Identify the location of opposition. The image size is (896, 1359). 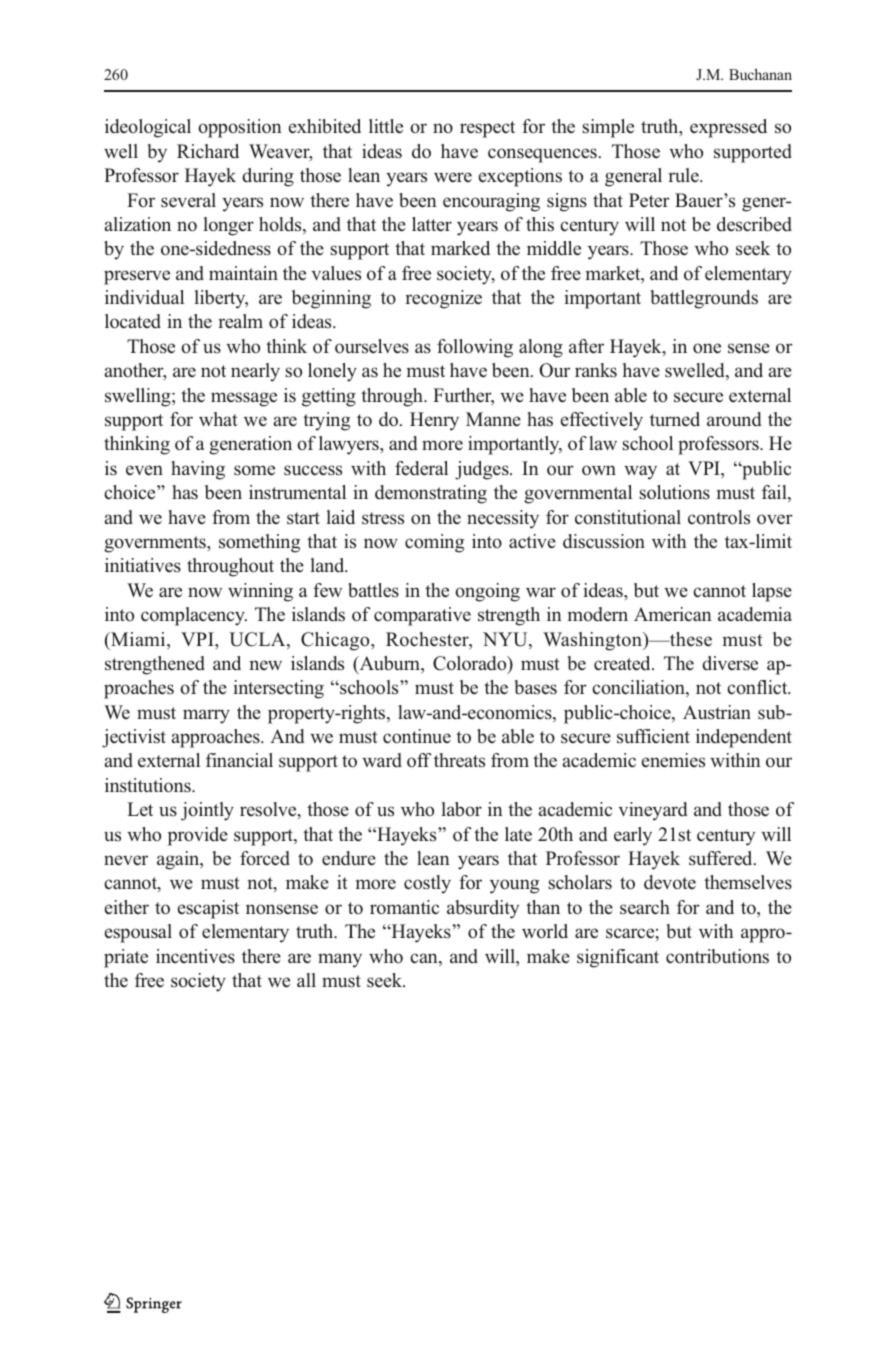
(240, 128).
